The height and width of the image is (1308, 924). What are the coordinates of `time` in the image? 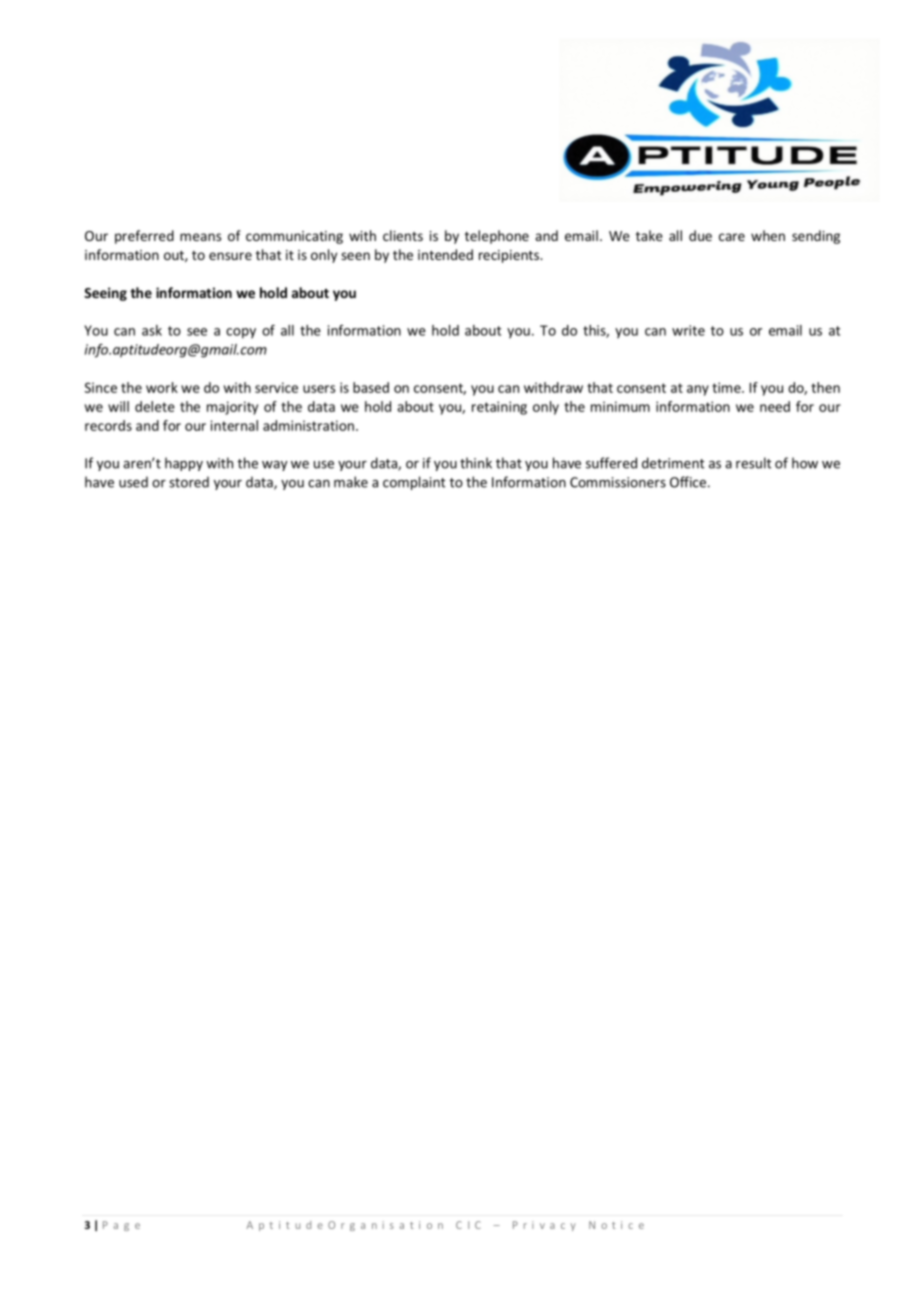 It's located at (727, 387).
